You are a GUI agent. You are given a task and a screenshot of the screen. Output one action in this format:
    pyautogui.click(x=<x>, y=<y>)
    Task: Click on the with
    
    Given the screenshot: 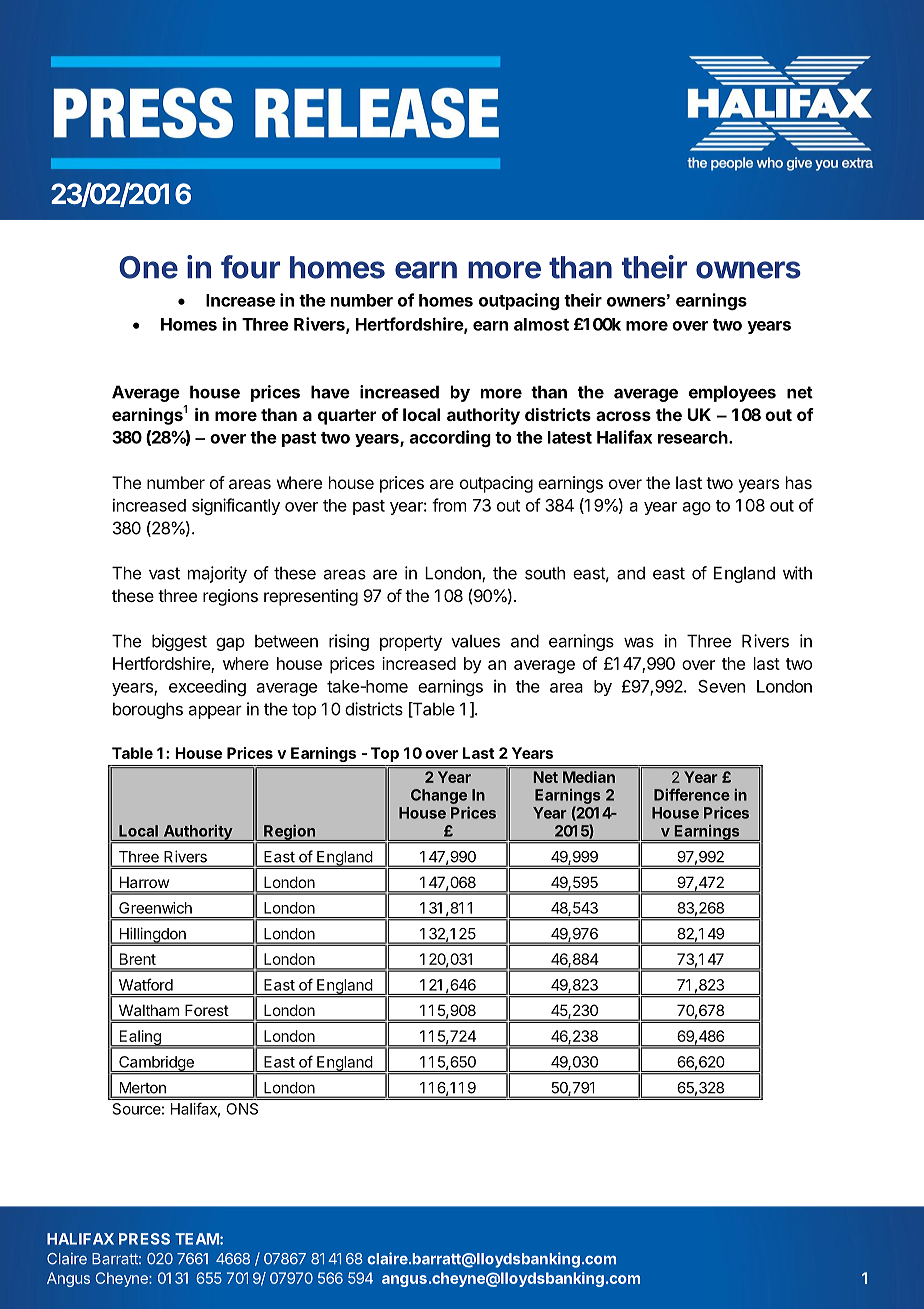 What is the action you would take?
    pyautogui.click(x=797, y=573)
